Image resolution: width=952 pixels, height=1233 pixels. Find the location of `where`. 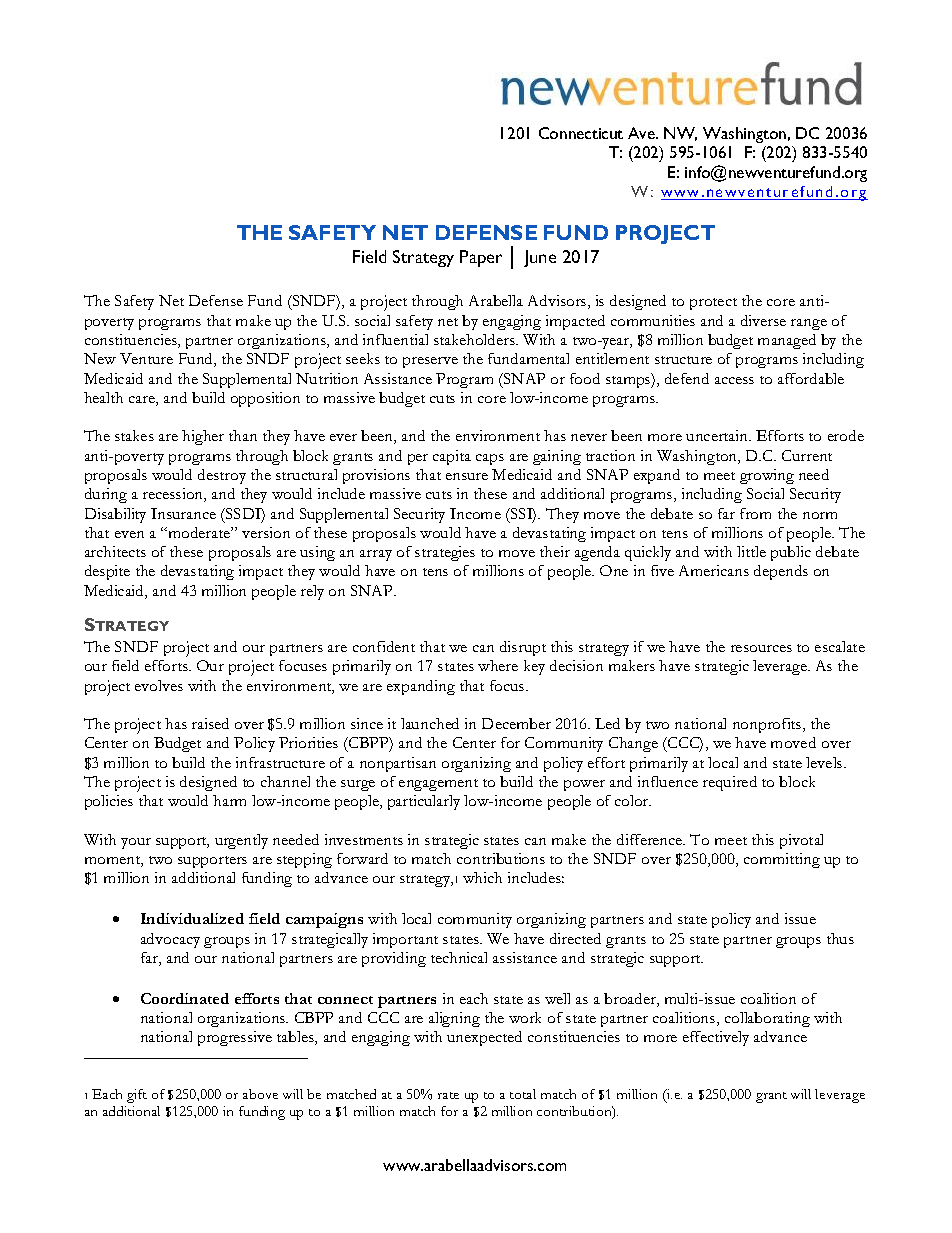

where is located at coordinates (498, 665).
